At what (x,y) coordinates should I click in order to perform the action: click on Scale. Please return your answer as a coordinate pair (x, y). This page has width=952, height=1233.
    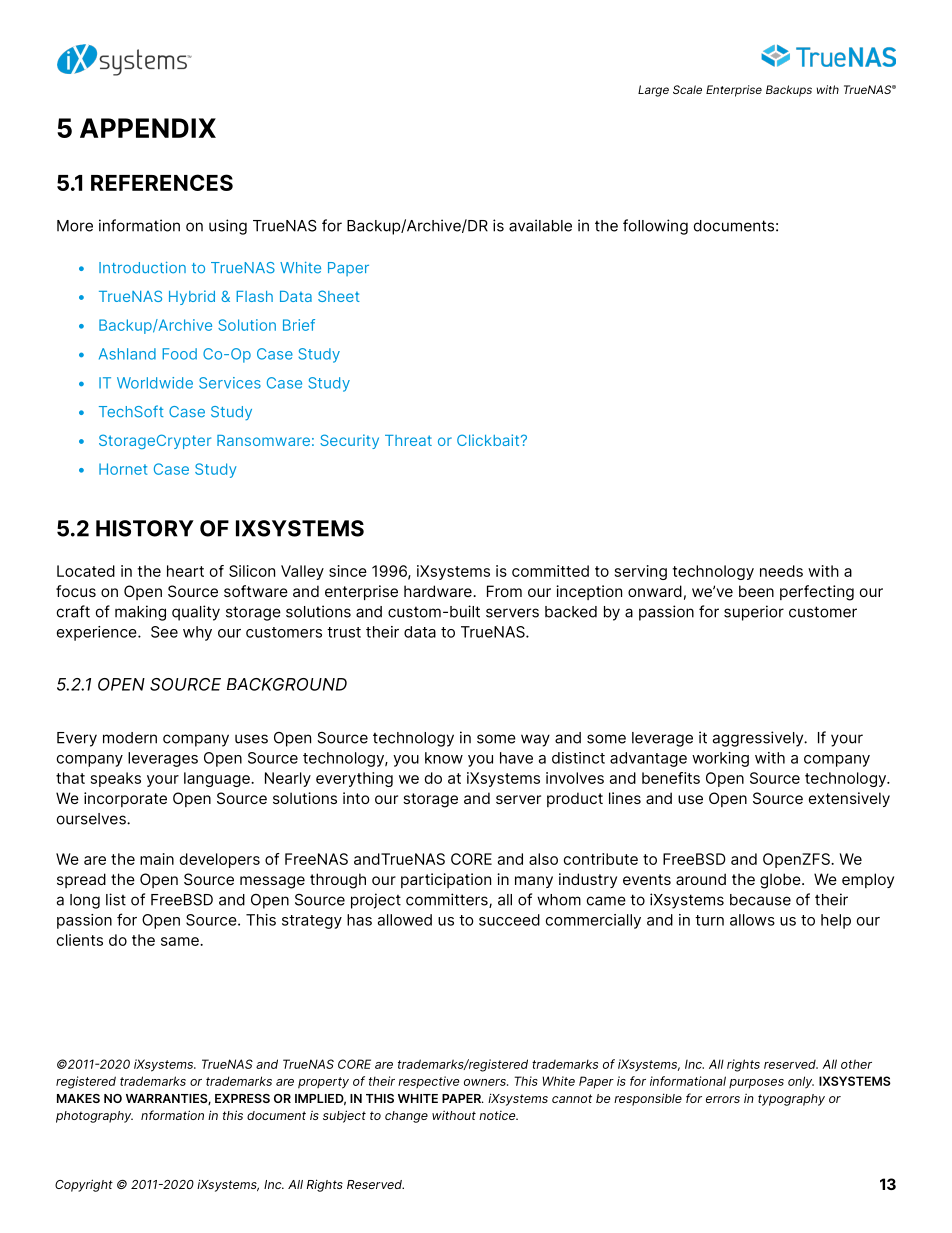
    Looking at the image, I should click on (687, 89).
